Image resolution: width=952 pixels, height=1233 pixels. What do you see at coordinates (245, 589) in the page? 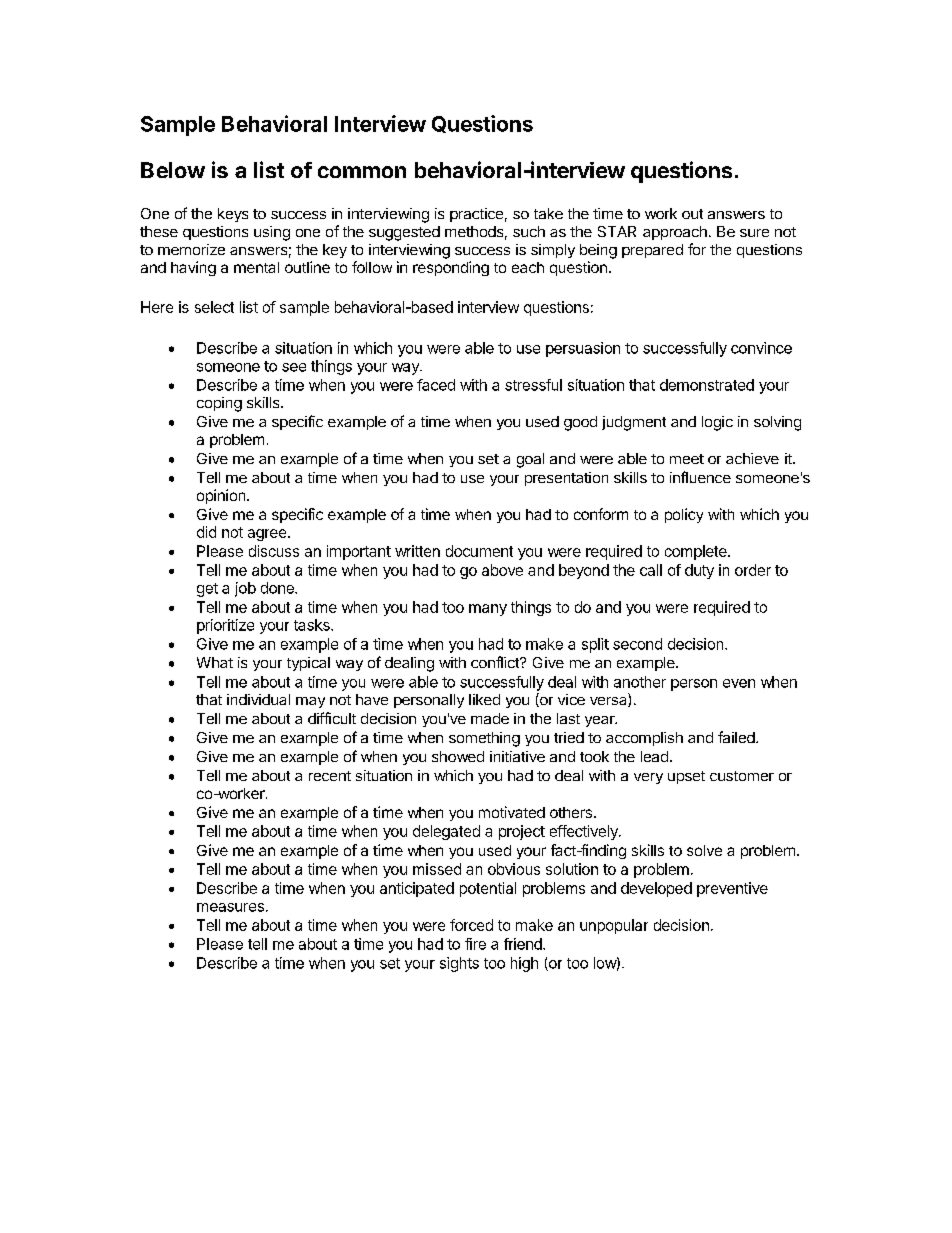
I see `job` at bounding box center [245, 589].
